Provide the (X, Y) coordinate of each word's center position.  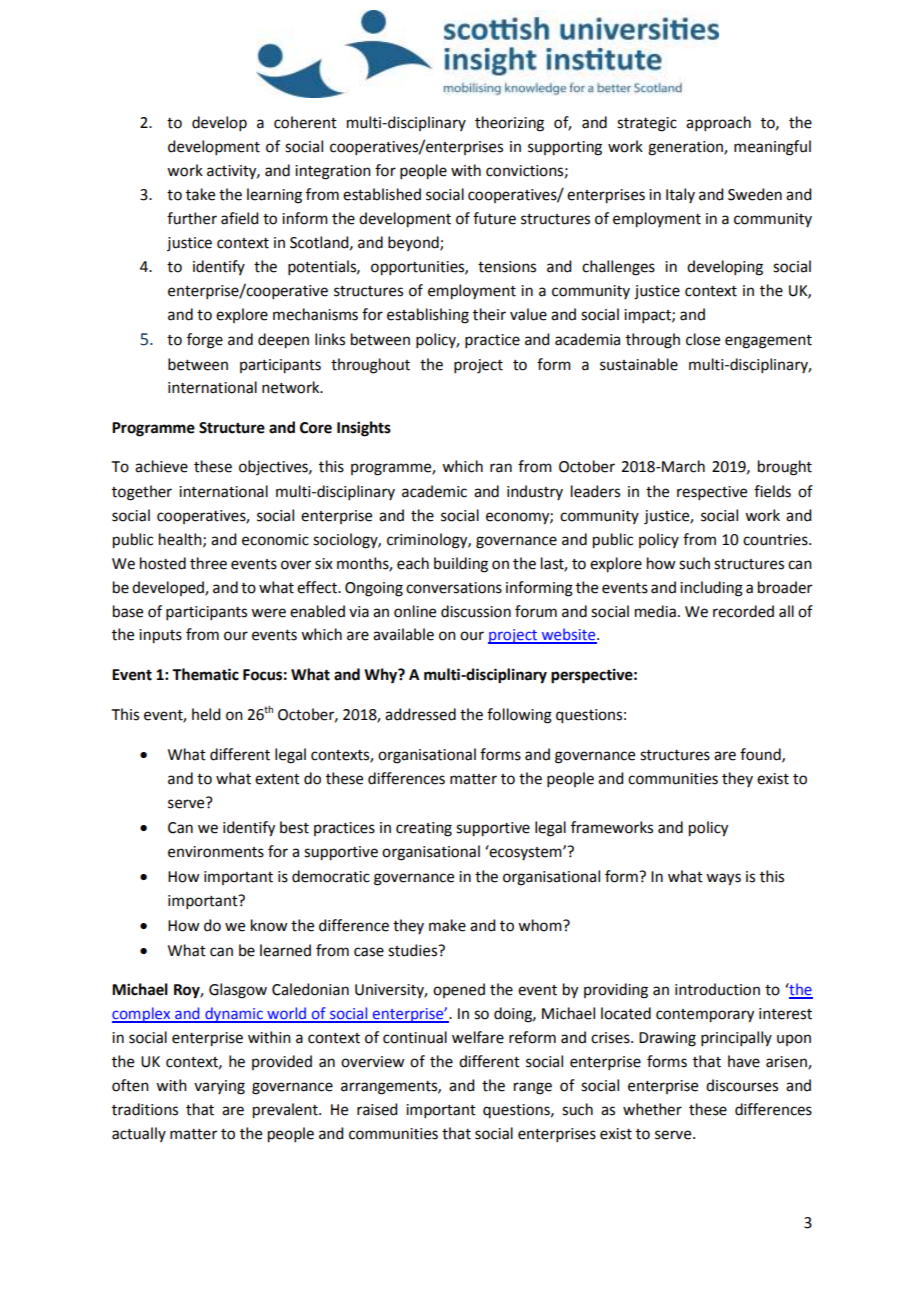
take (200, 194)
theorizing (509, 124)
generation (686, 148)
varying (219, 1087)
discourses (742, 1085)
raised (377, 1109)
